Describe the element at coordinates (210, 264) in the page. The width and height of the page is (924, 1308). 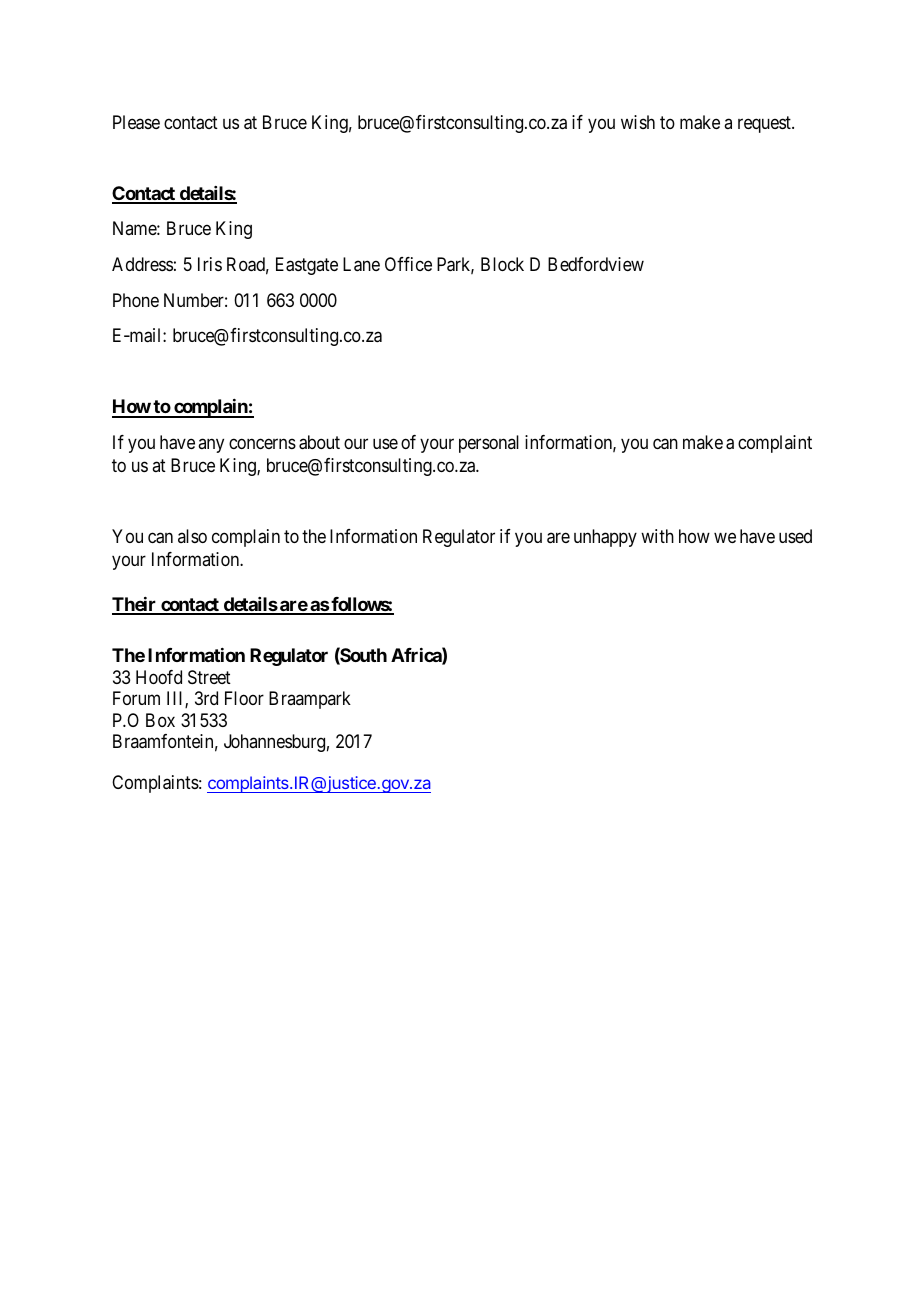
I see `Iris` at that location.
